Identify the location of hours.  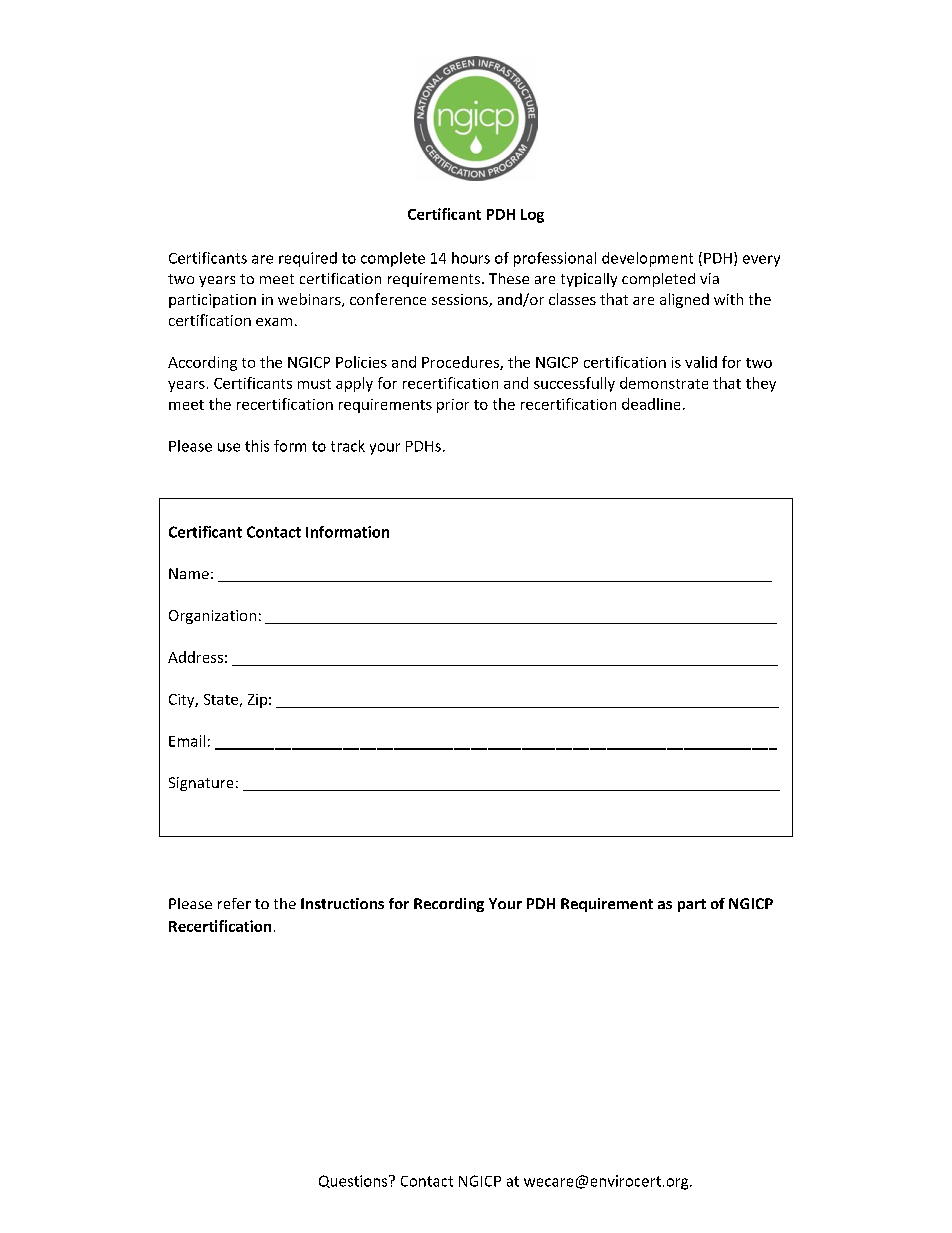
(471, 258).
